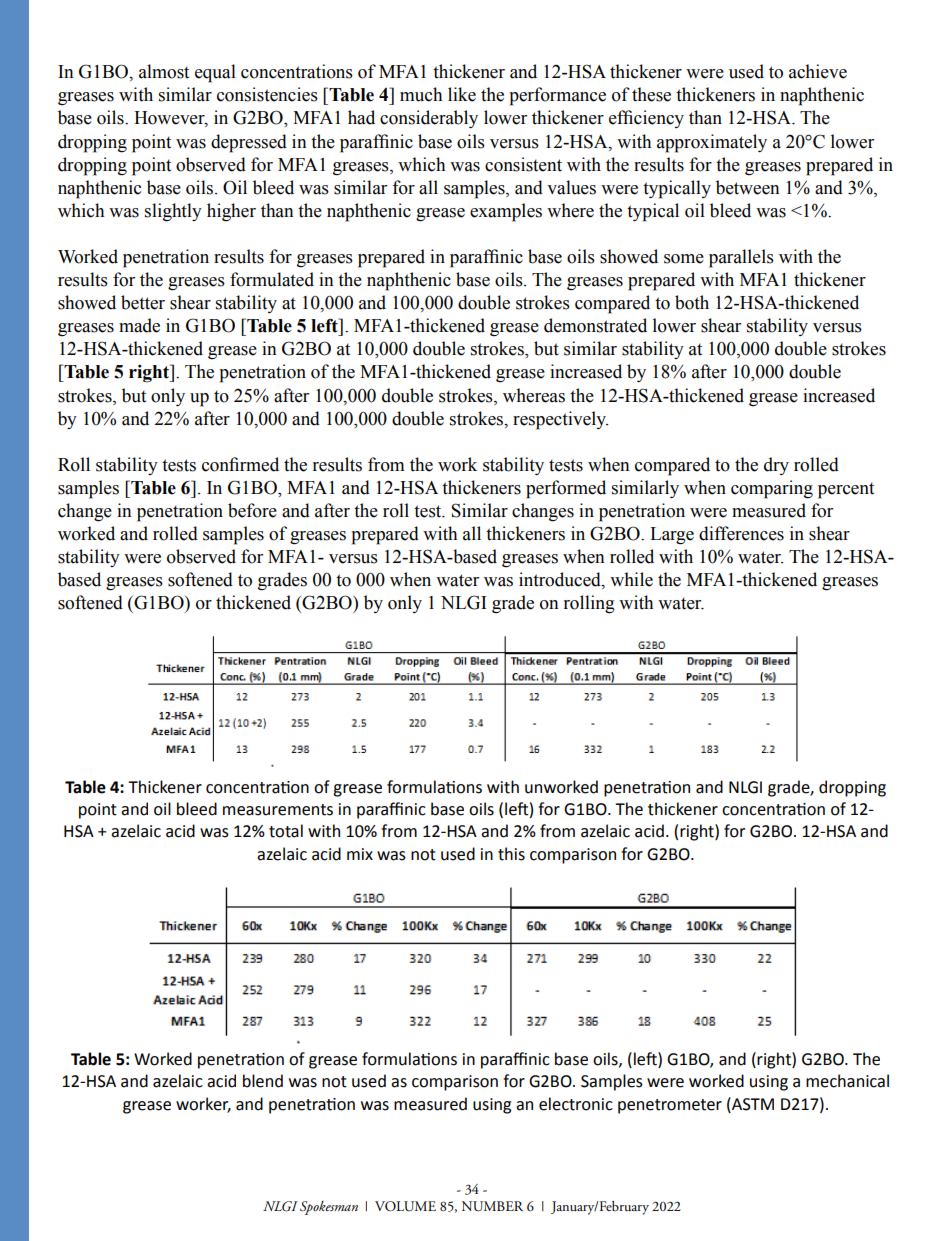 The height and width of the screenshot is (1241, 952). I want to click on NUMBER, so click(492, 1206).
